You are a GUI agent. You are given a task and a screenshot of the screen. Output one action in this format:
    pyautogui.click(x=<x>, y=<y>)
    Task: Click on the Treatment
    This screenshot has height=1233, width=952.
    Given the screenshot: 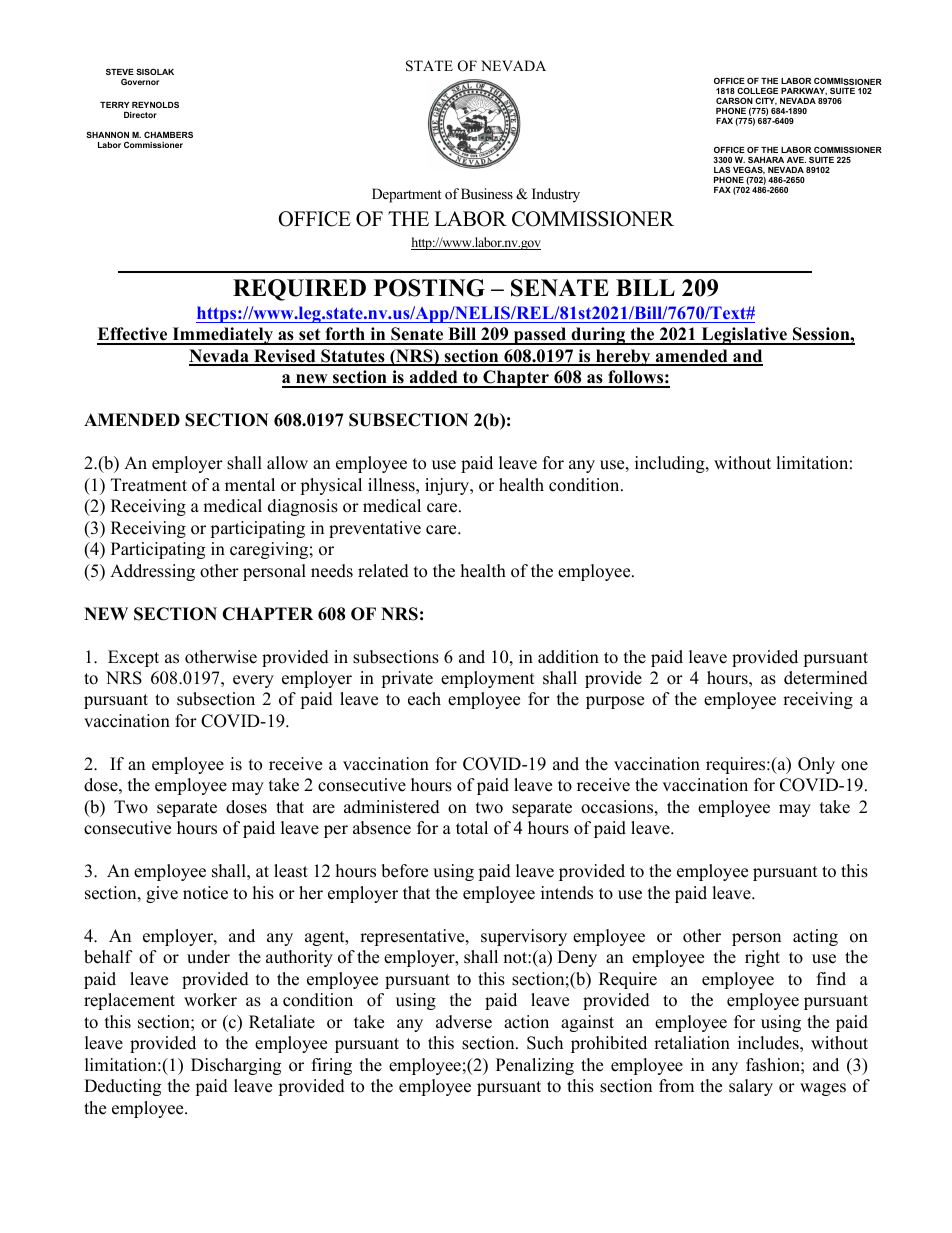 What is the action you would take?
    pyautogui.click(x=149, y=485)
